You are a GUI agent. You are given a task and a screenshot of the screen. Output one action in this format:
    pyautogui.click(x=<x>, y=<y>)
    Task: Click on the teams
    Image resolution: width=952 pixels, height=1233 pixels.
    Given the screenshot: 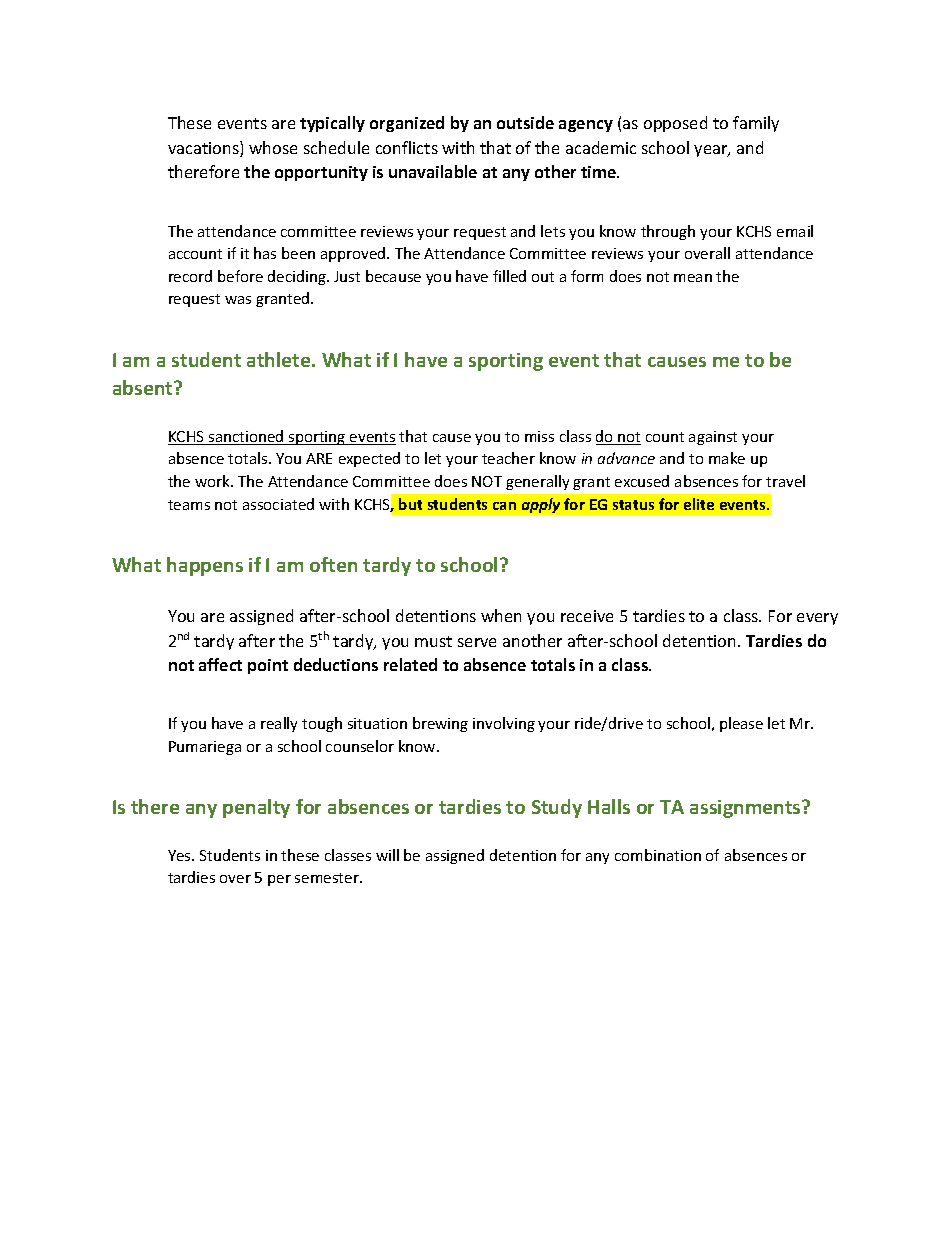 What is the action you would take?
    pyautogui.click(x=189, y=505)
